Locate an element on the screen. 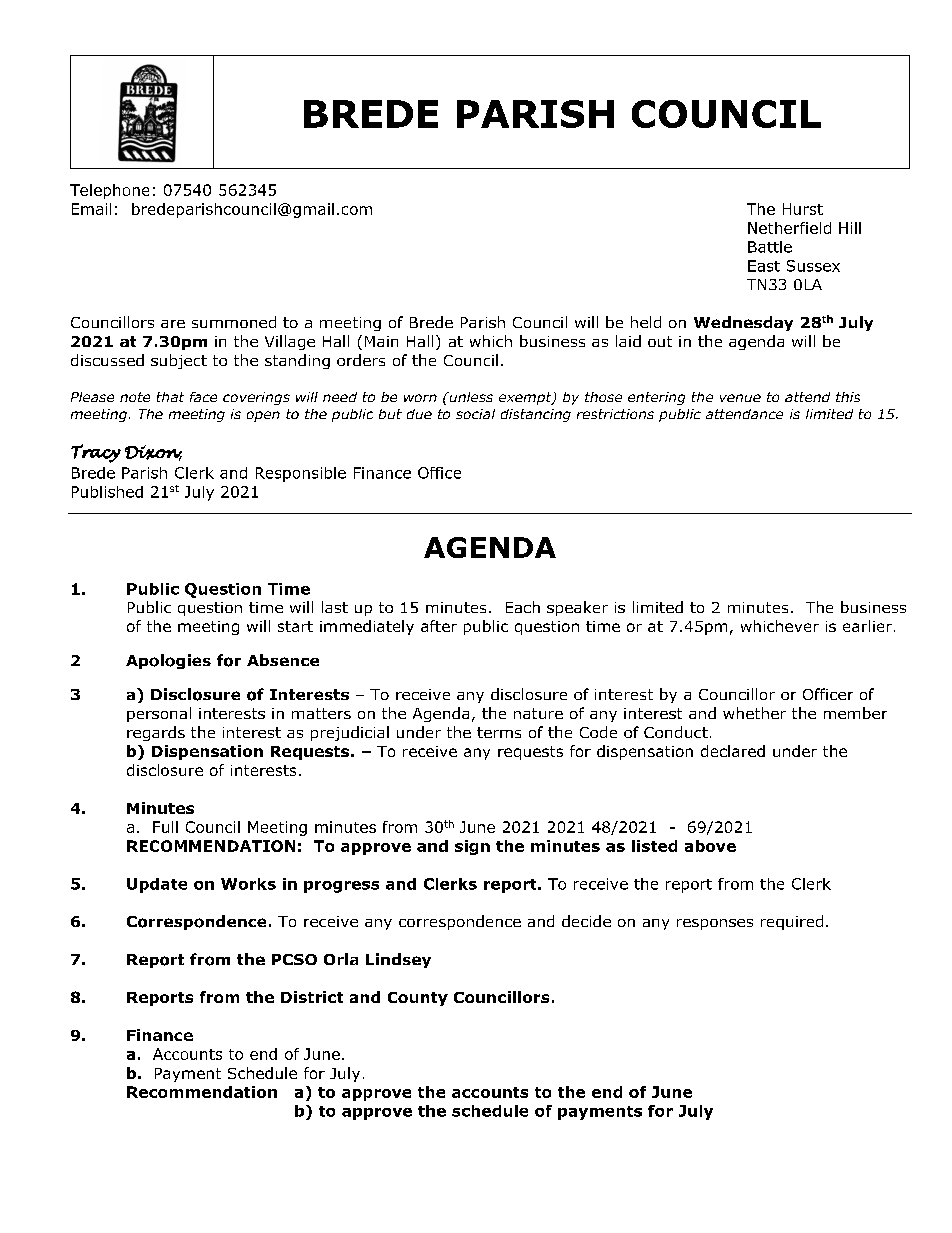 This screenshot has height=1233, width=952. Main is located at coordinates (381, 341).
